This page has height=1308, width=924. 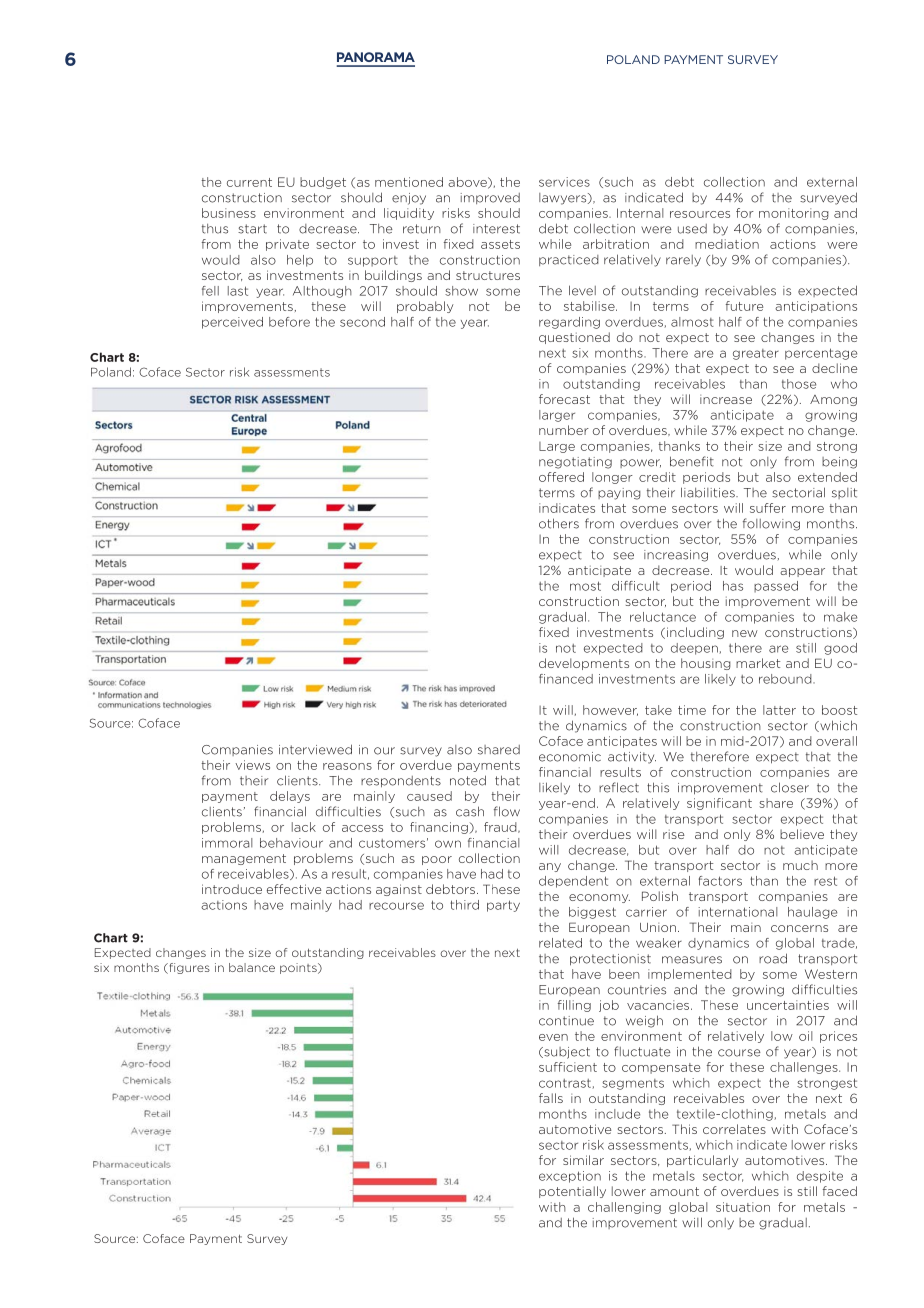 I want to click on developments, so click(x=584, y=664).
